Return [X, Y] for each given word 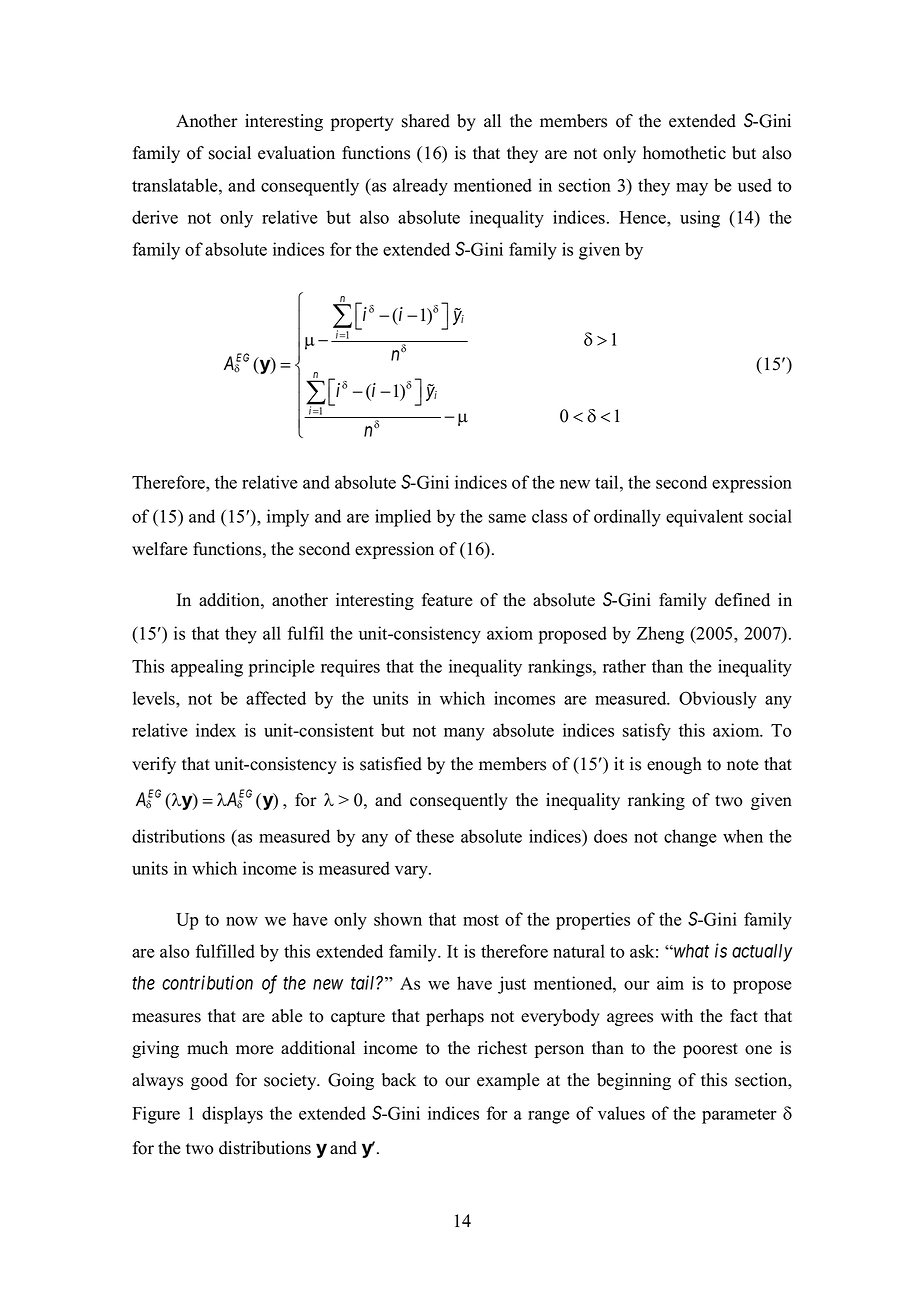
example [508, 1081]
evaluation [296, 153]
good [209, 1081]
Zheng [660, 635]
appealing [207, 668]
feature [447, 600]
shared [426, 121]
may [692, 189]
